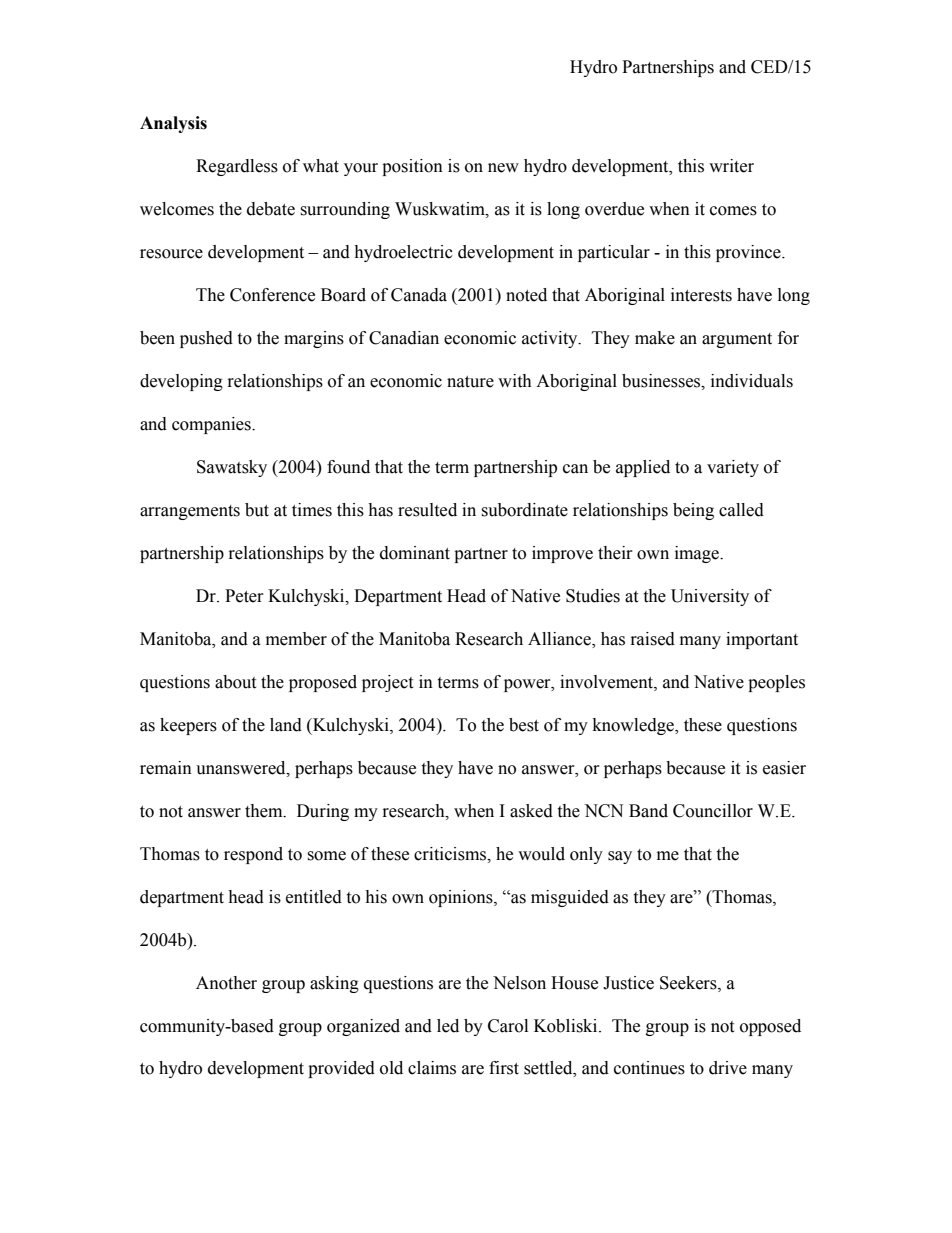  What do you see at coordinates (524, 725) in the document?
I see `best` at bounding box center [524, 725].
